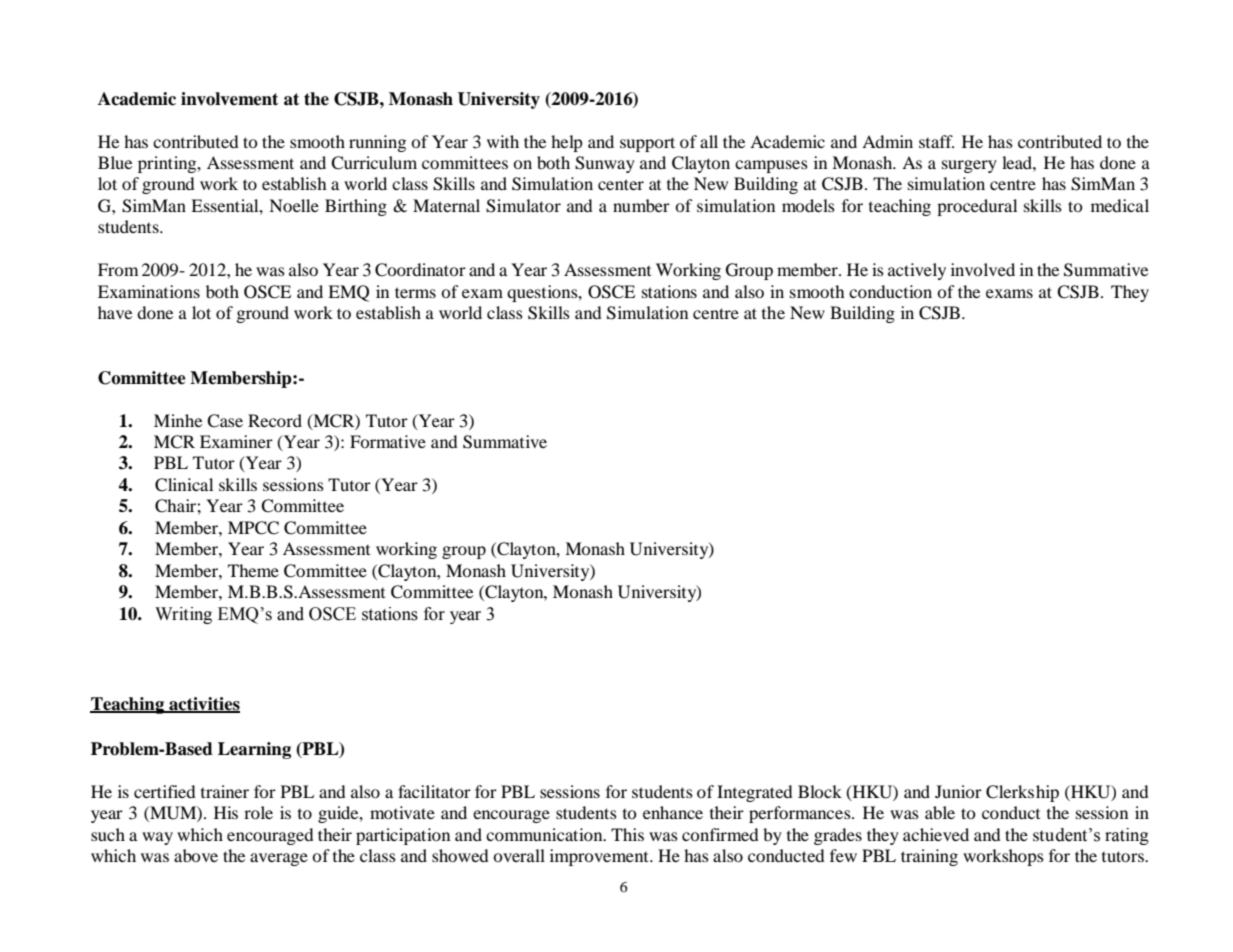 This screenshot has width=1233, height=952. What do you see at coordinates (936, 141) in the screenshot?
I see `staff` at bounding box center [936, 141].
